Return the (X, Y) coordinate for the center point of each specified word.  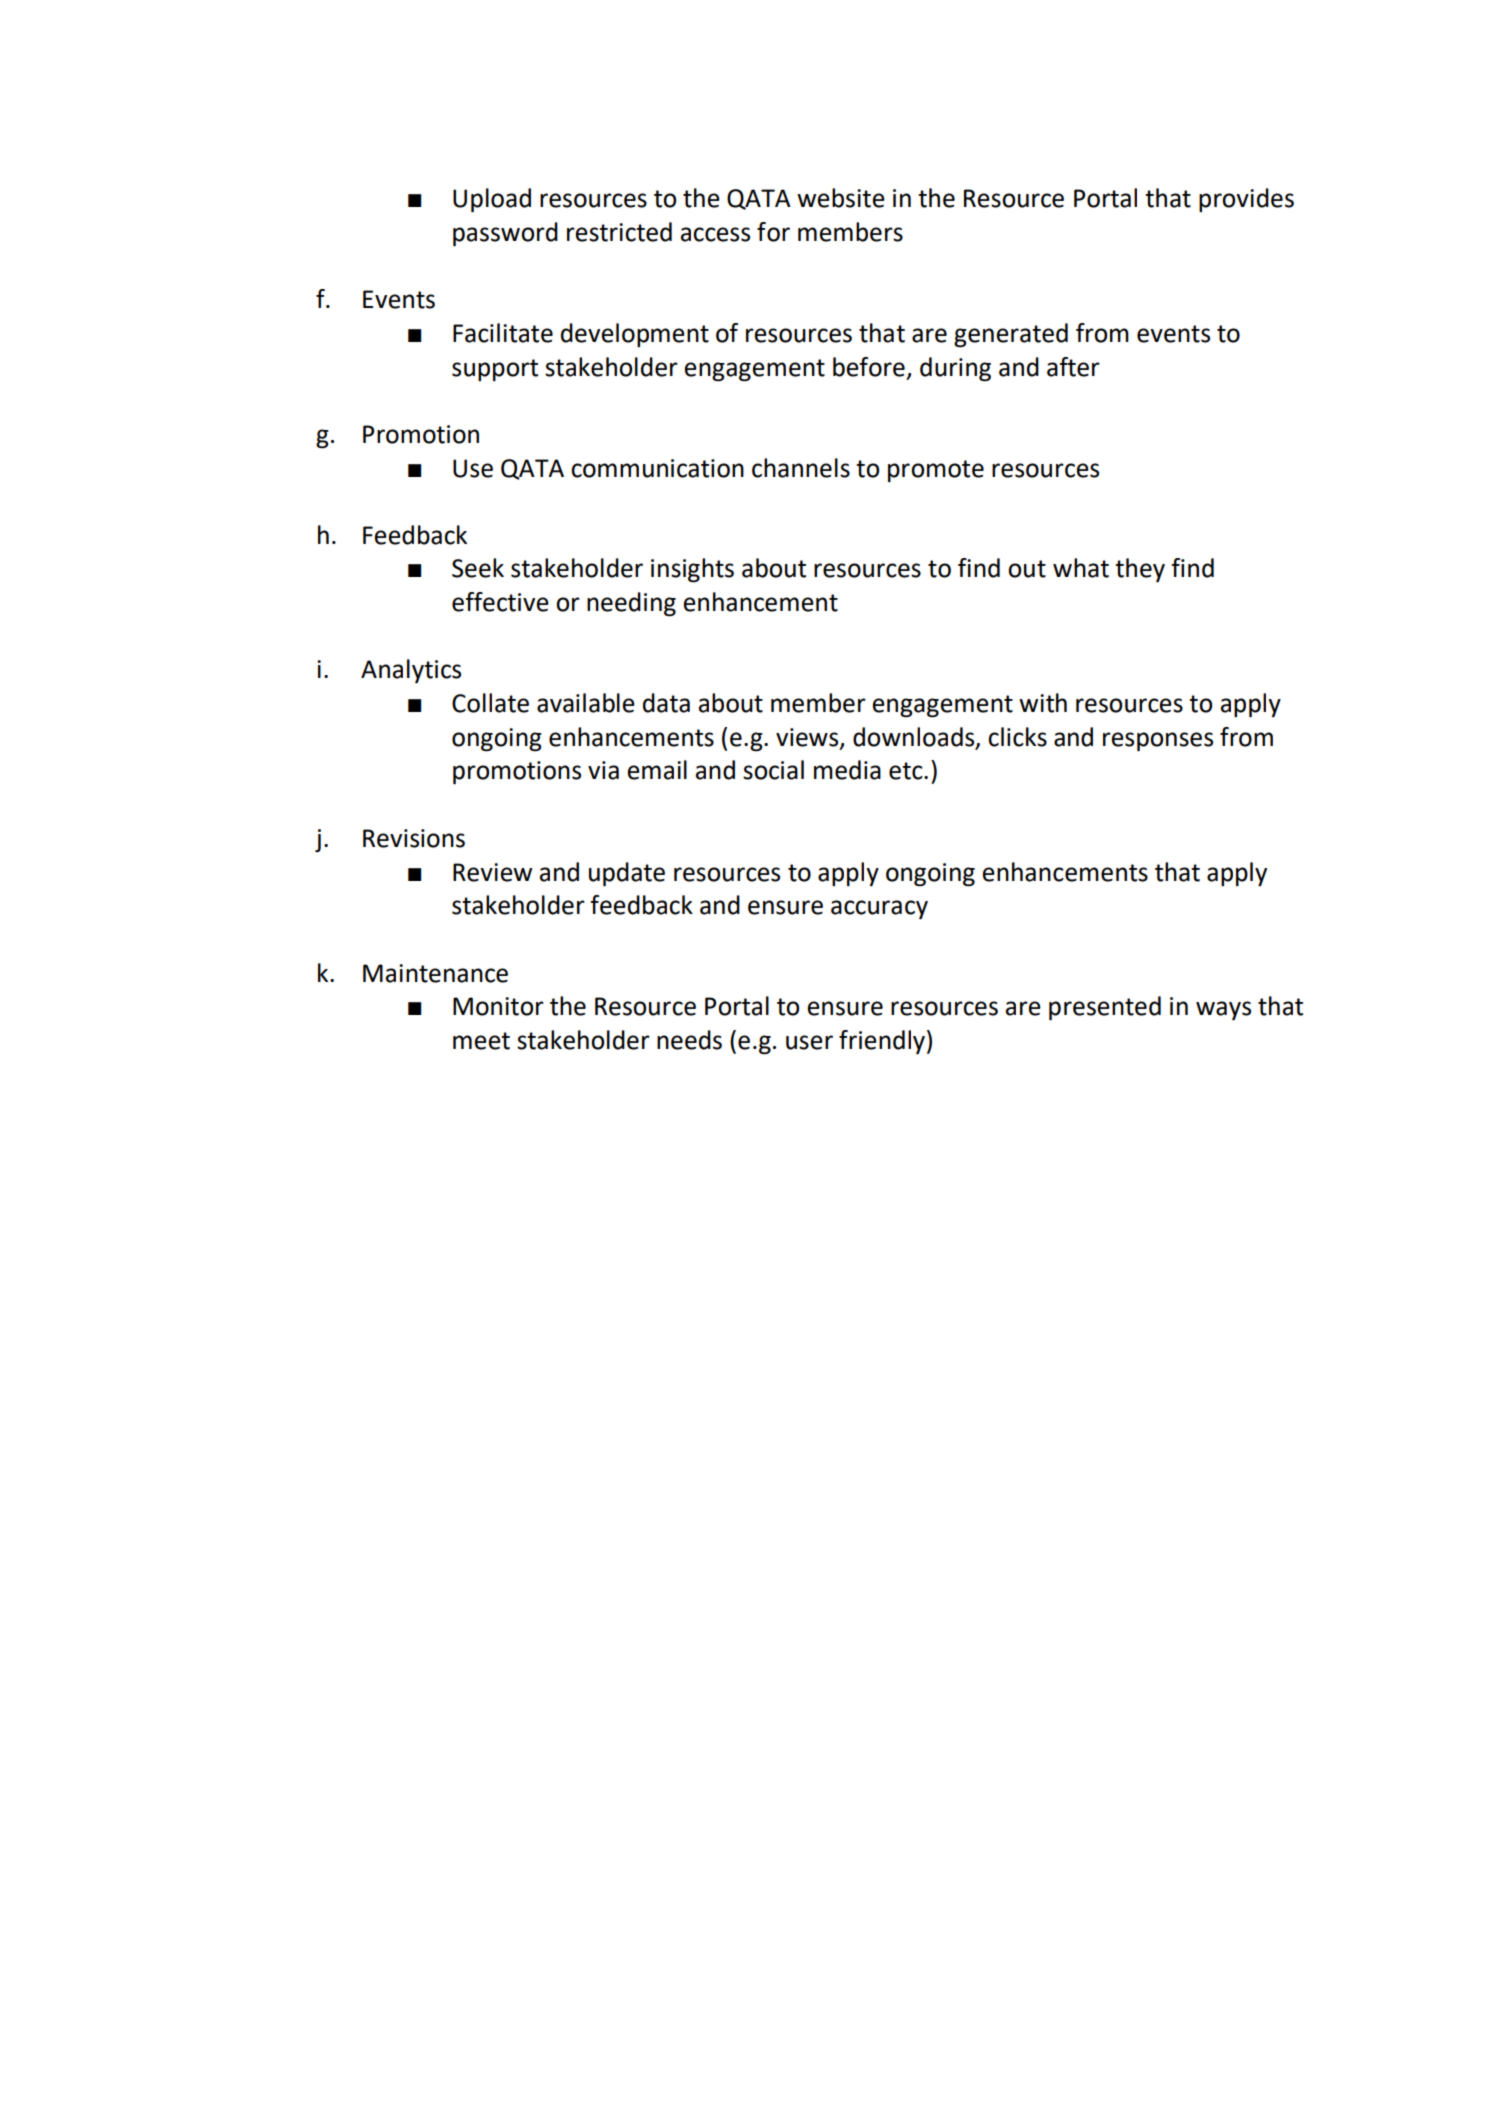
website (841, 198)
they (1140, 570)
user (809, 1042)
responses (1158, 742)
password (505, 234)
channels (801, 468)
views (808, 738)
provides (1246, 200)
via (603, 770)
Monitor (498, 1006)
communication (657, 468)
